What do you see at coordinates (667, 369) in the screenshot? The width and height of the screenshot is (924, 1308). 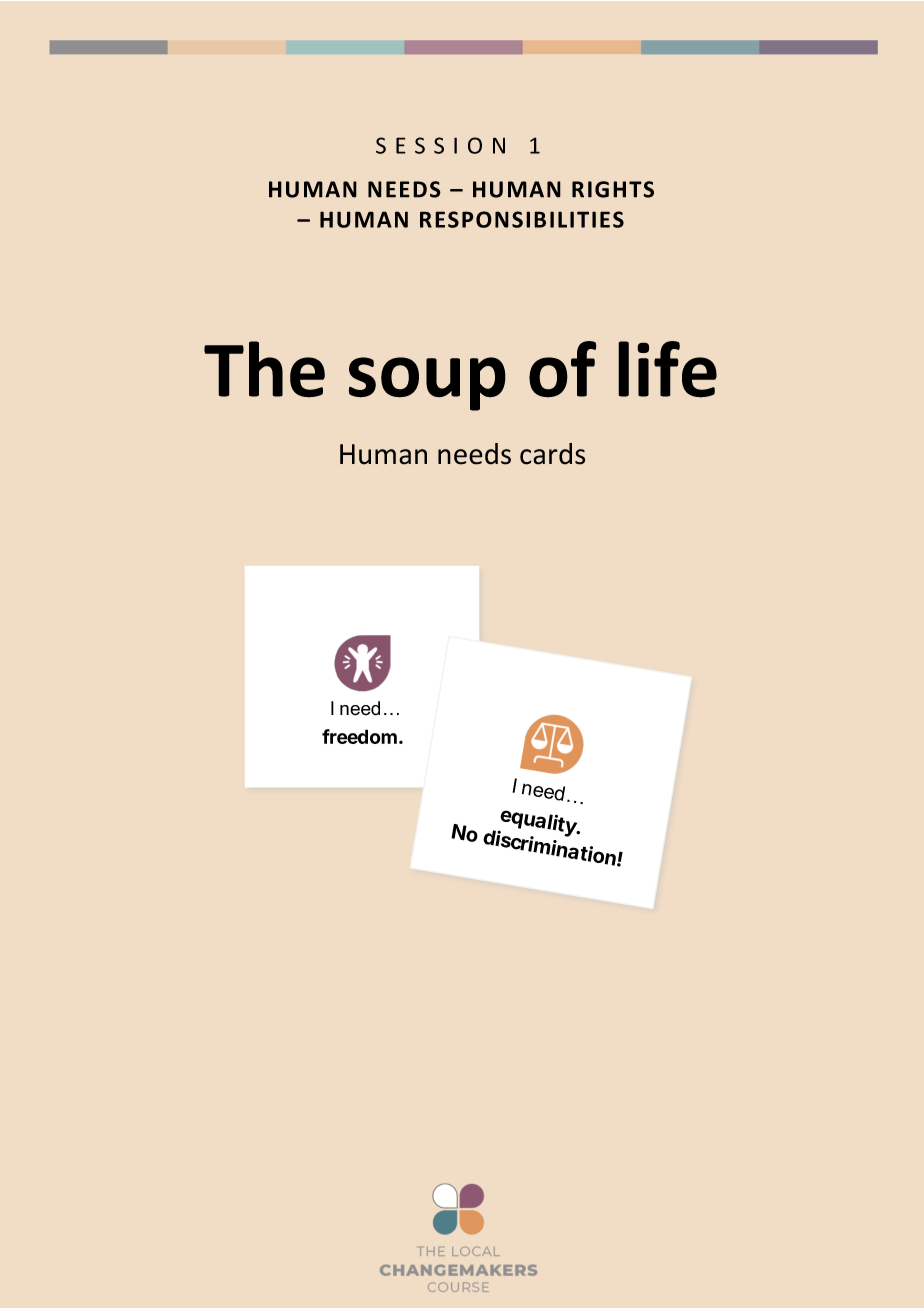 I see `life` at bounding box center [667, 369].
